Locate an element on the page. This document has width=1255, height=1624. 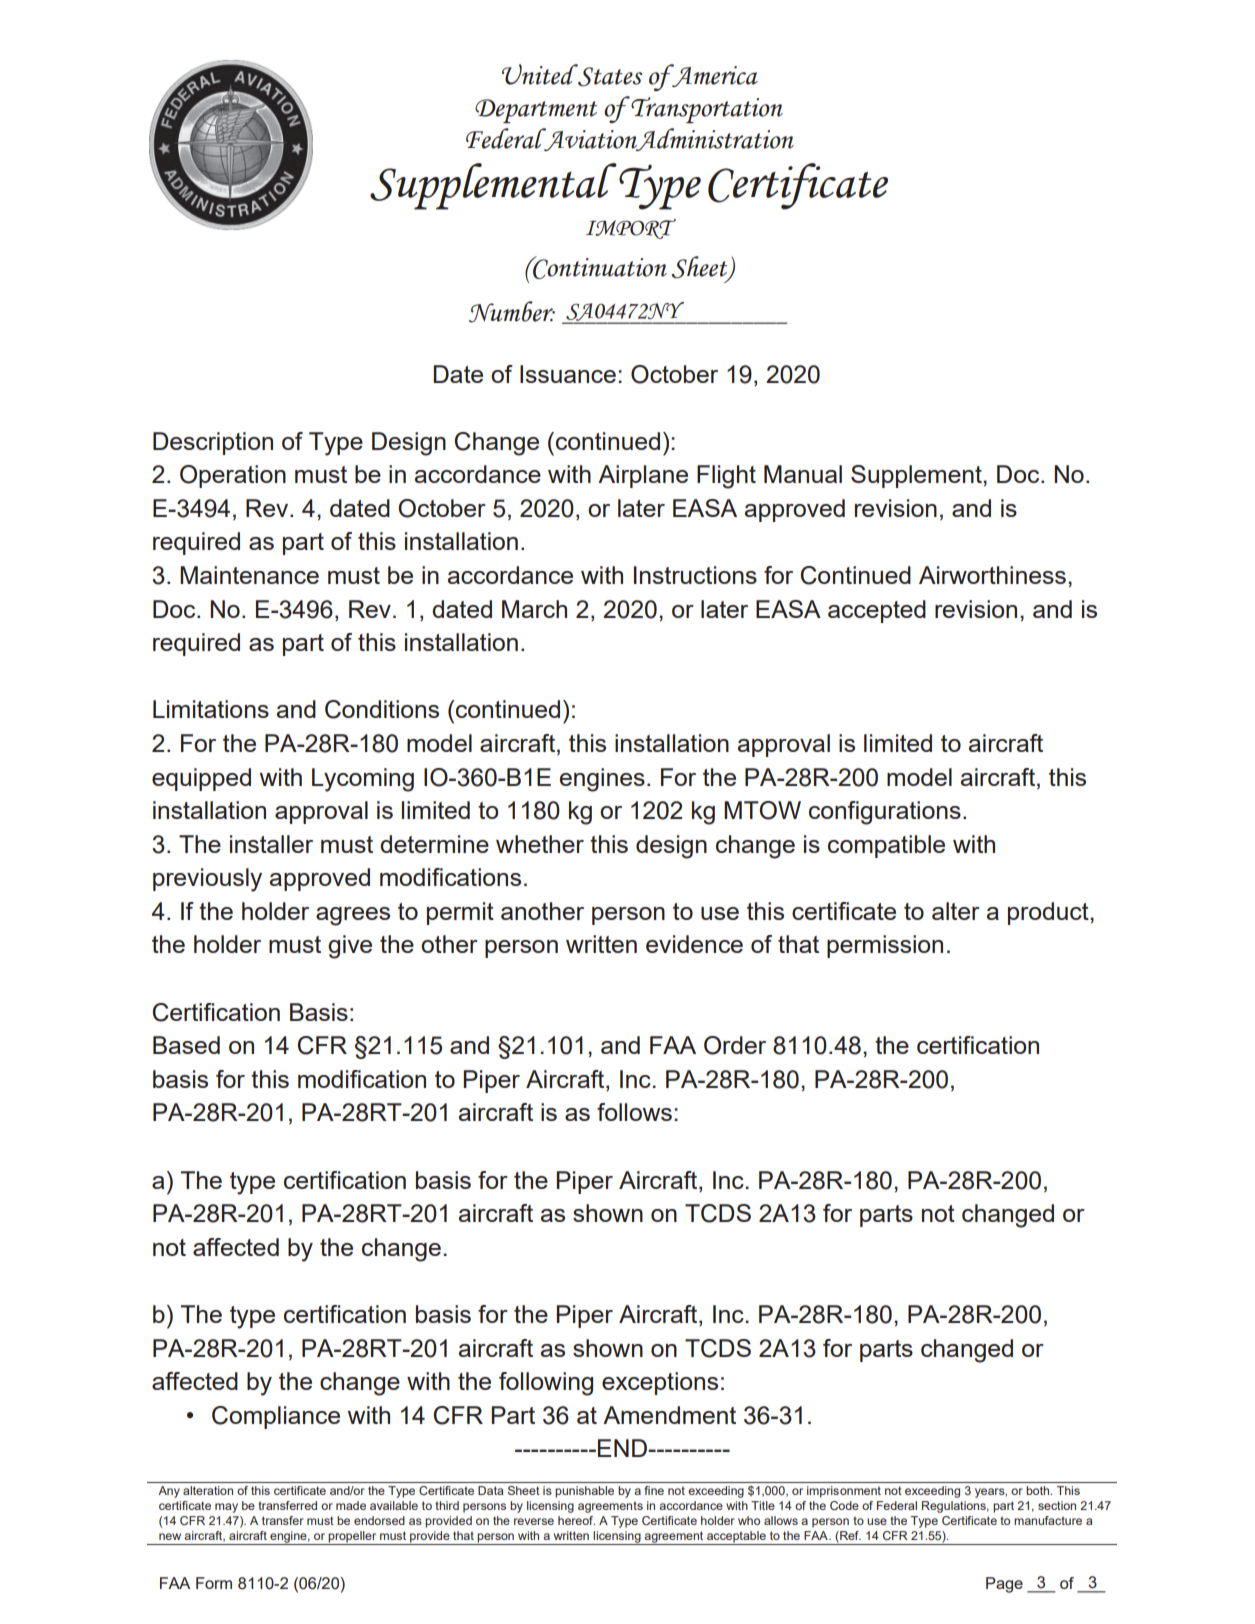
States is located at coordinates (609, 76).
